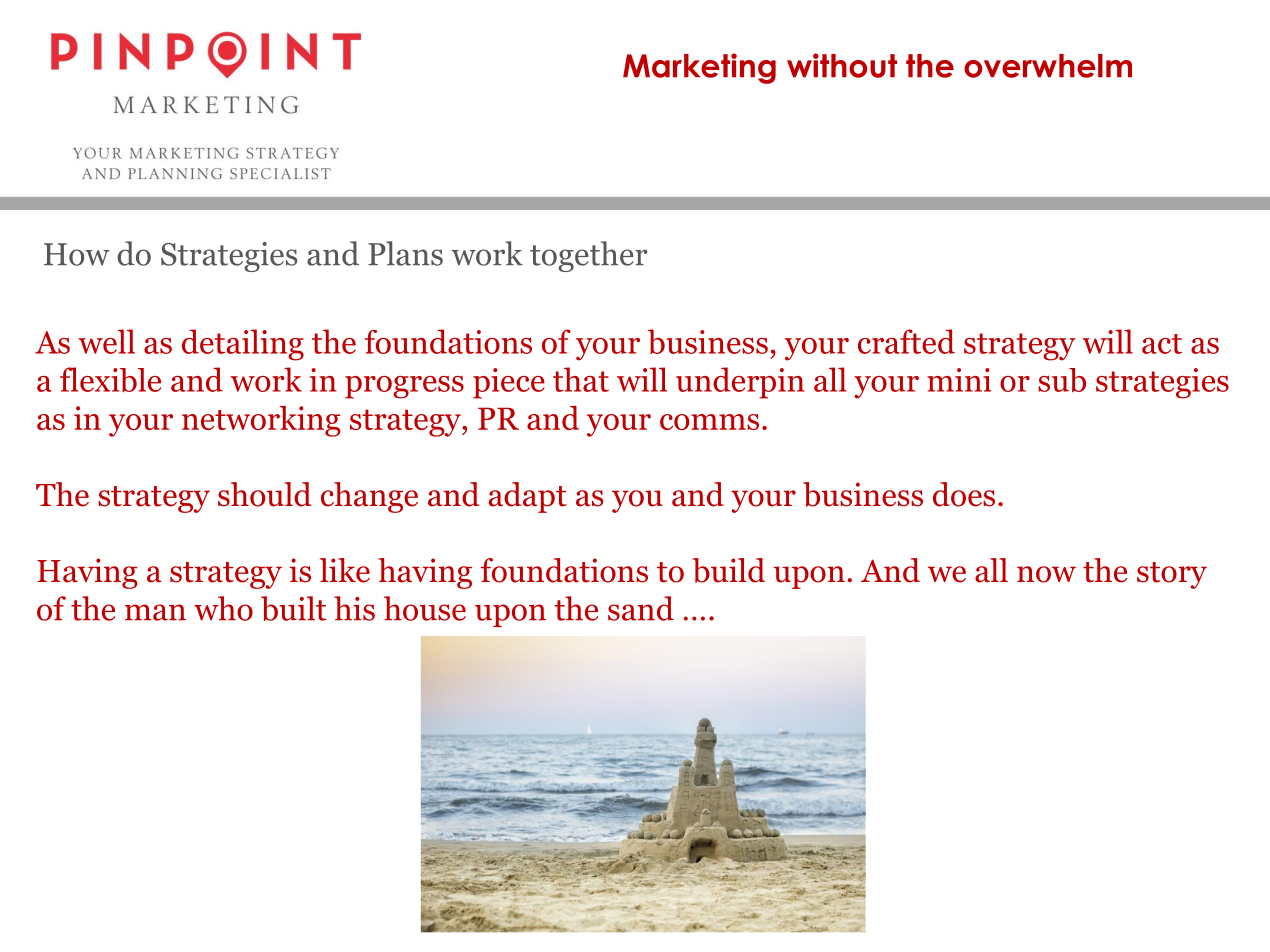 This page has width=1270, height=952. I want to click on who, so click(223, 608).
